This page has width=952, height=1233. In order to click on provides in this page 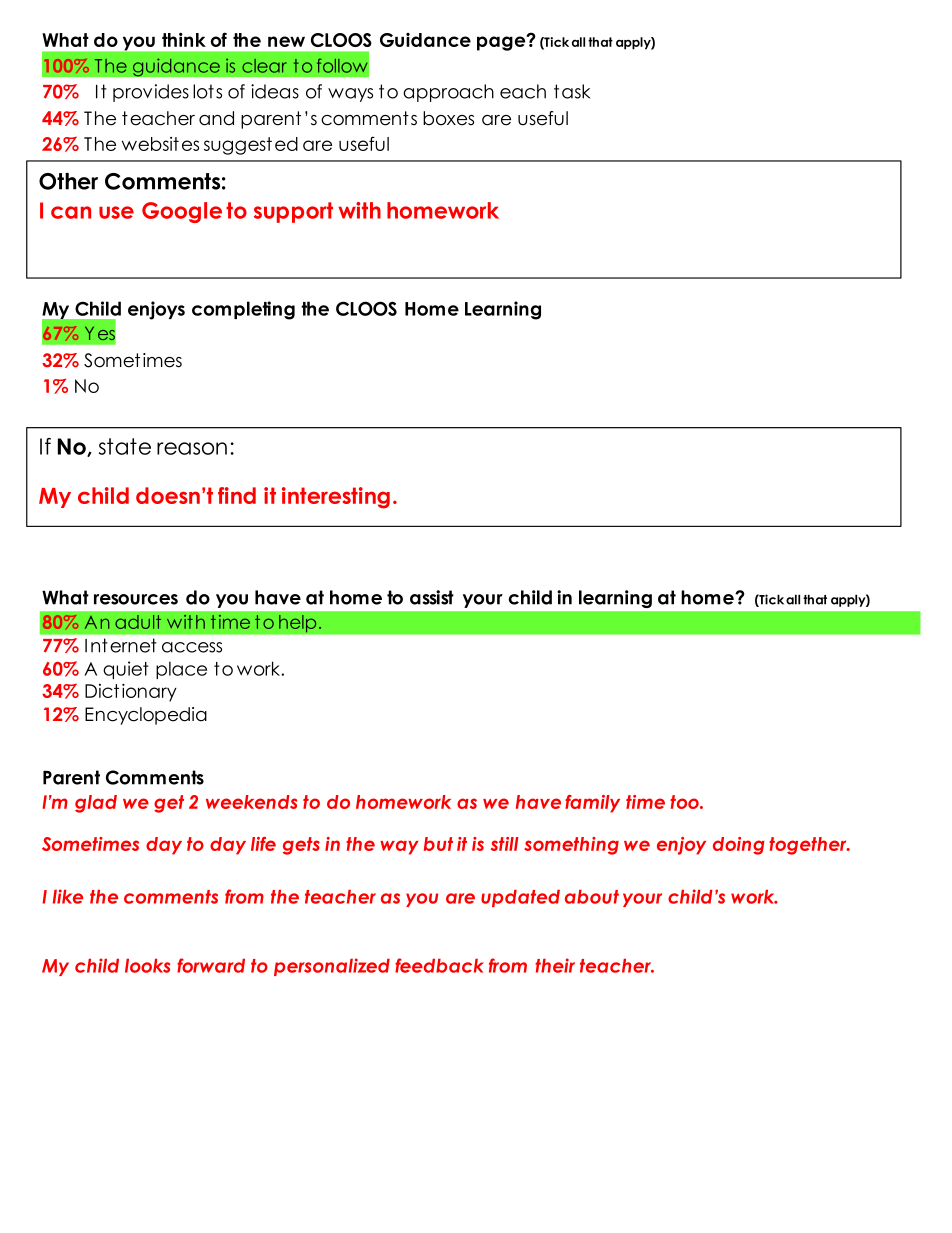, I will do `click(151, 93)`.
